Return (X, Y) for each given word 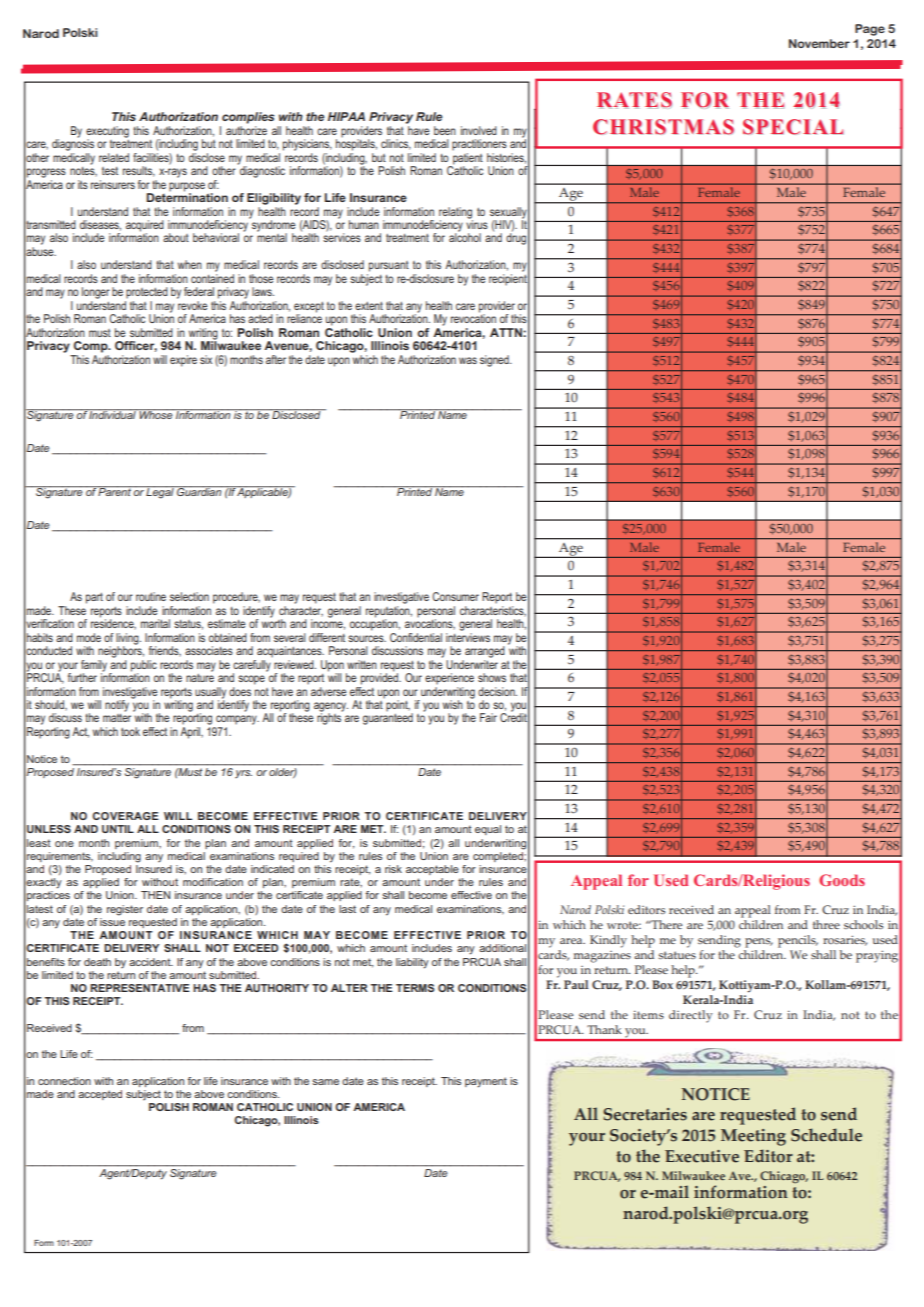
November (819, 43)
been (445, 130)
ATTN (507, 332)
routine (151, 596)
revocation (473, 317)
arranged (485, 652)
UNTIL (118, 829)
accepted (100, 1095)
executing (107, 133)
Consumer (455, 596)
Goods (842, 880)
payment (486, 1082)
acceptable (432, 870)
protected (147, 293)
